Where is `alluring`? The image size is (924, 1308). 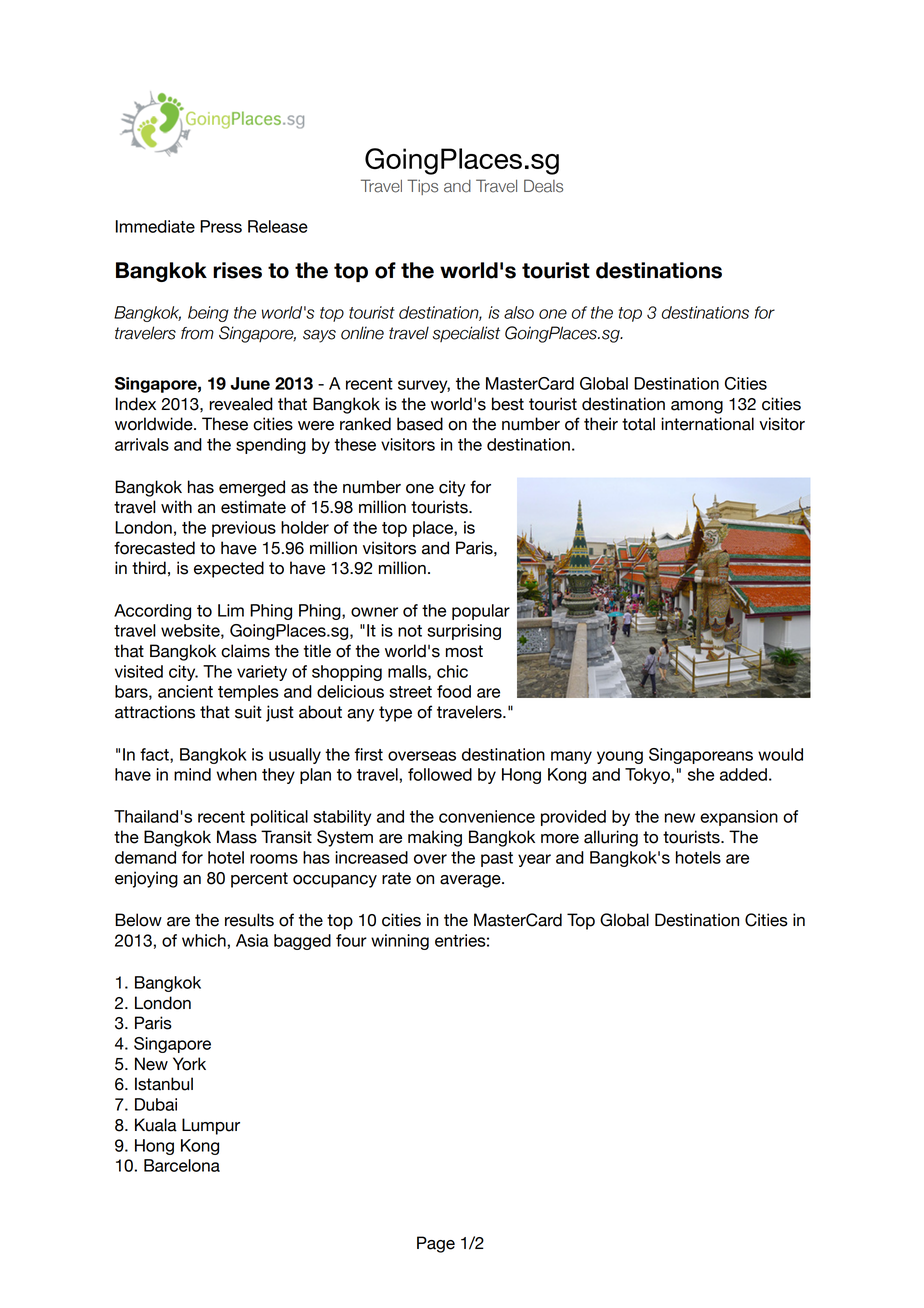 alluring is located at coordinates (611, 838).
